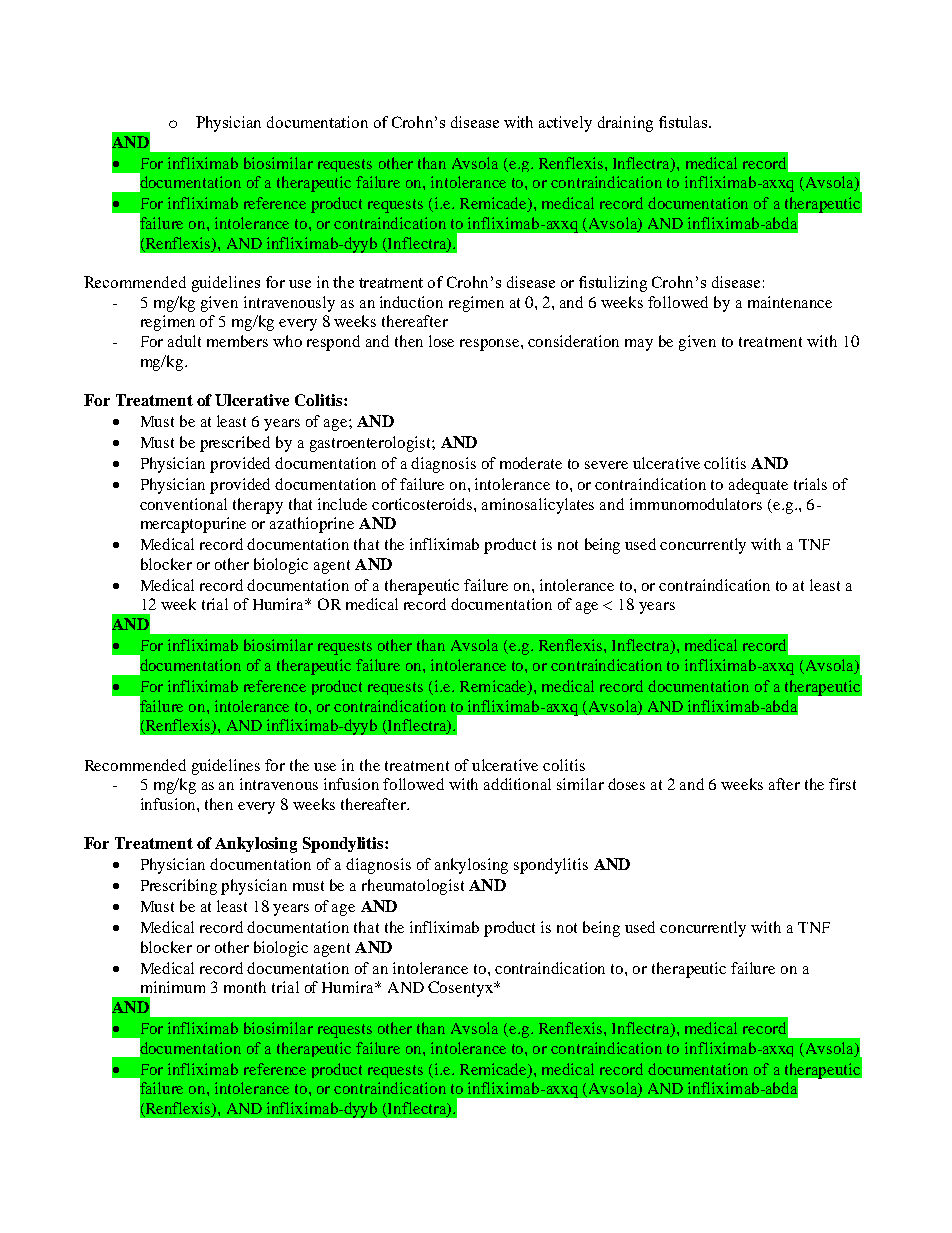  I want to click on doses, so click(626, 784).
